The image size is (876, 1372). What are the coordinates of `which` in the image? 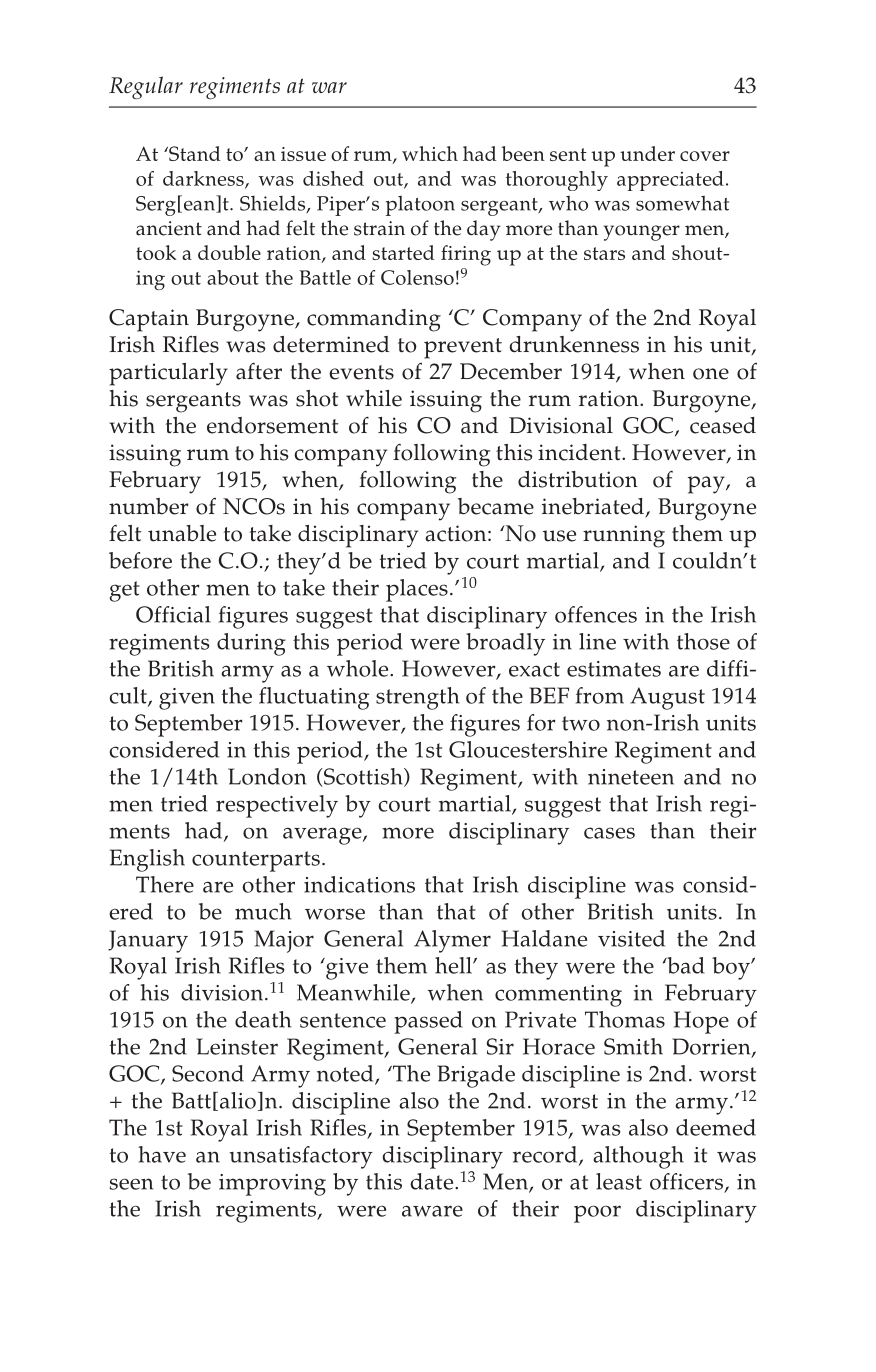 It's located at (430, 153).
